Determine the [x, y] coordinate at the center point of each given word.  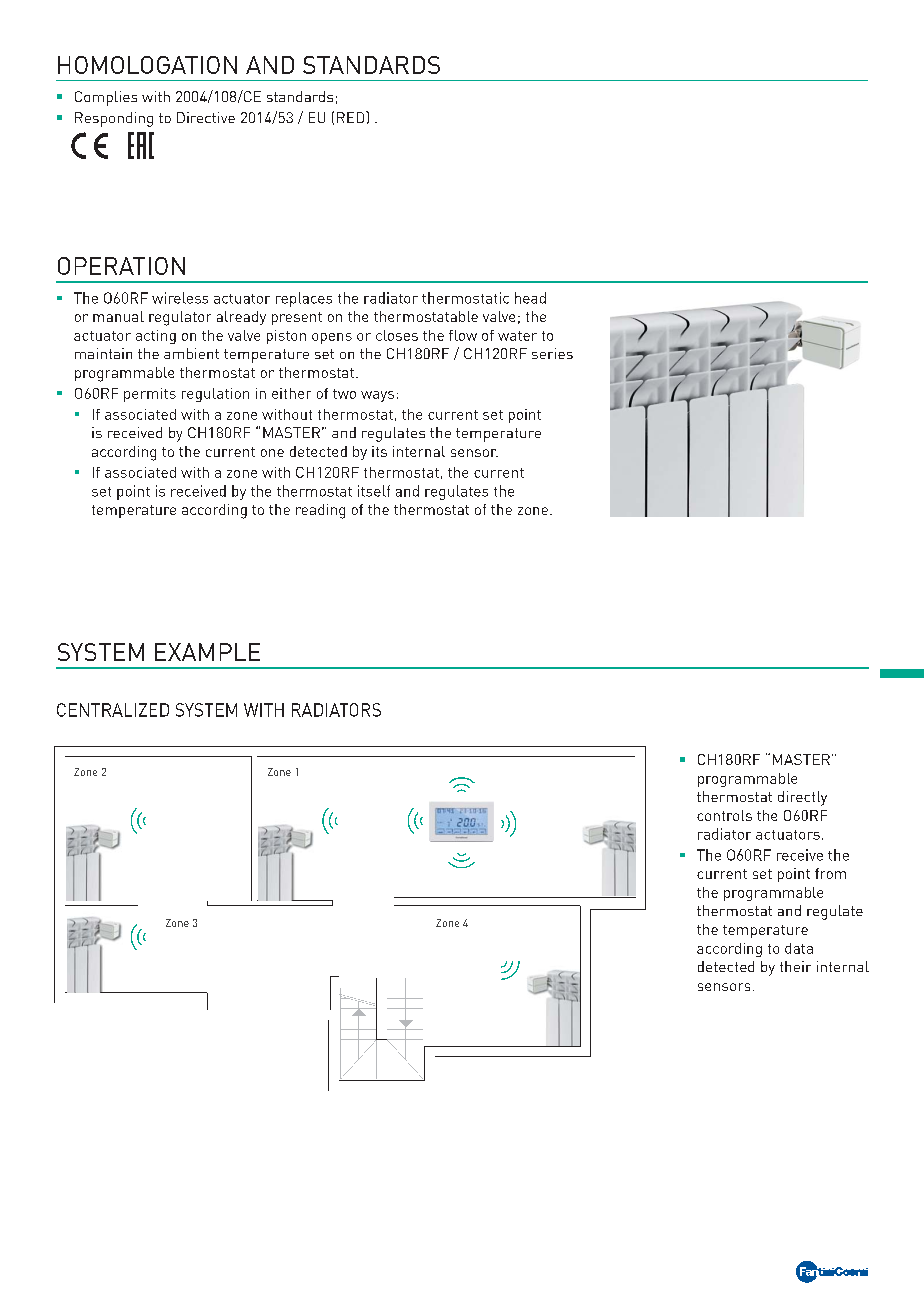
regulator [180, 318]
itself [374, 491]
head [530, 298]
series [552, 353]
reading [320, 511]
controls [724, 815]
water [517, 336]
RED [352, 117]
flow [463, 335]
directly [802, 798]
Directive [206, 117]
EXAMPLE [207, 652]
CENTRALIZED [113, 710]
